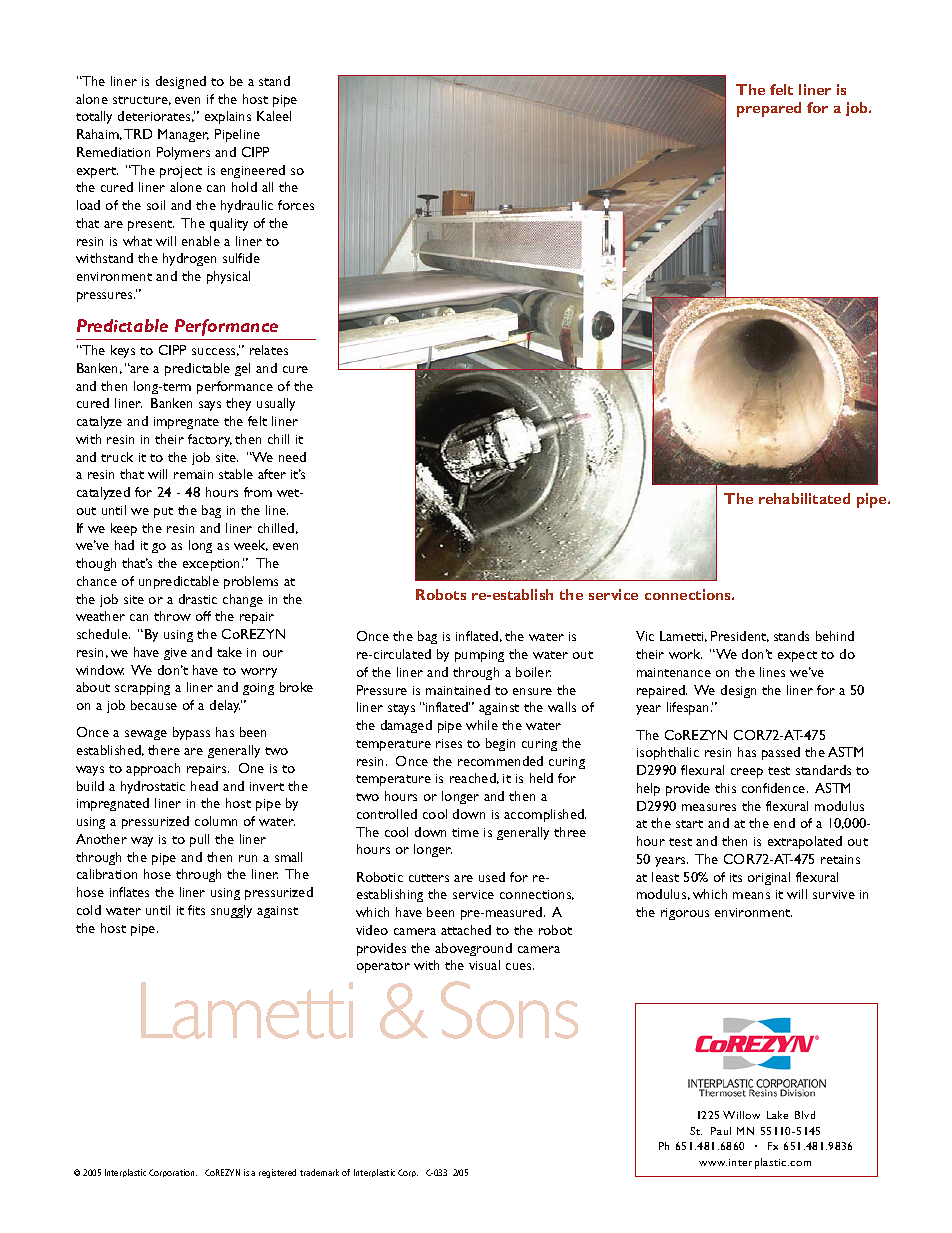 Image resolution: width=952 pixels, height=1233 pixels. Describe the element at coordinates (183, 135) in the screenshot. I see `Manager` at that location.
